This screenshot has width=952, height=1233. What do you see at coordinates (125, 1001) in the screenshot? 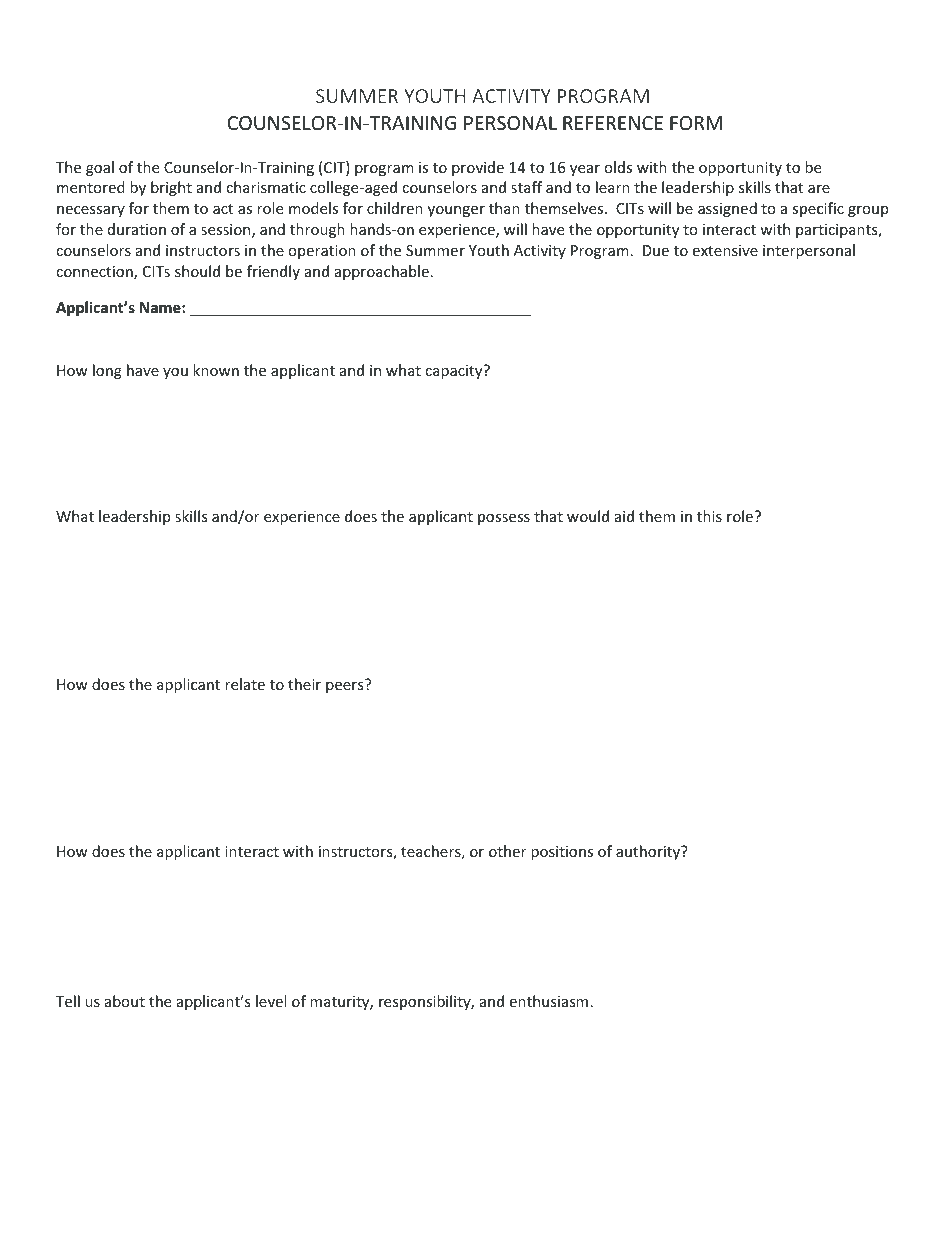
I see `about` at bounding box center [125, 1001].
